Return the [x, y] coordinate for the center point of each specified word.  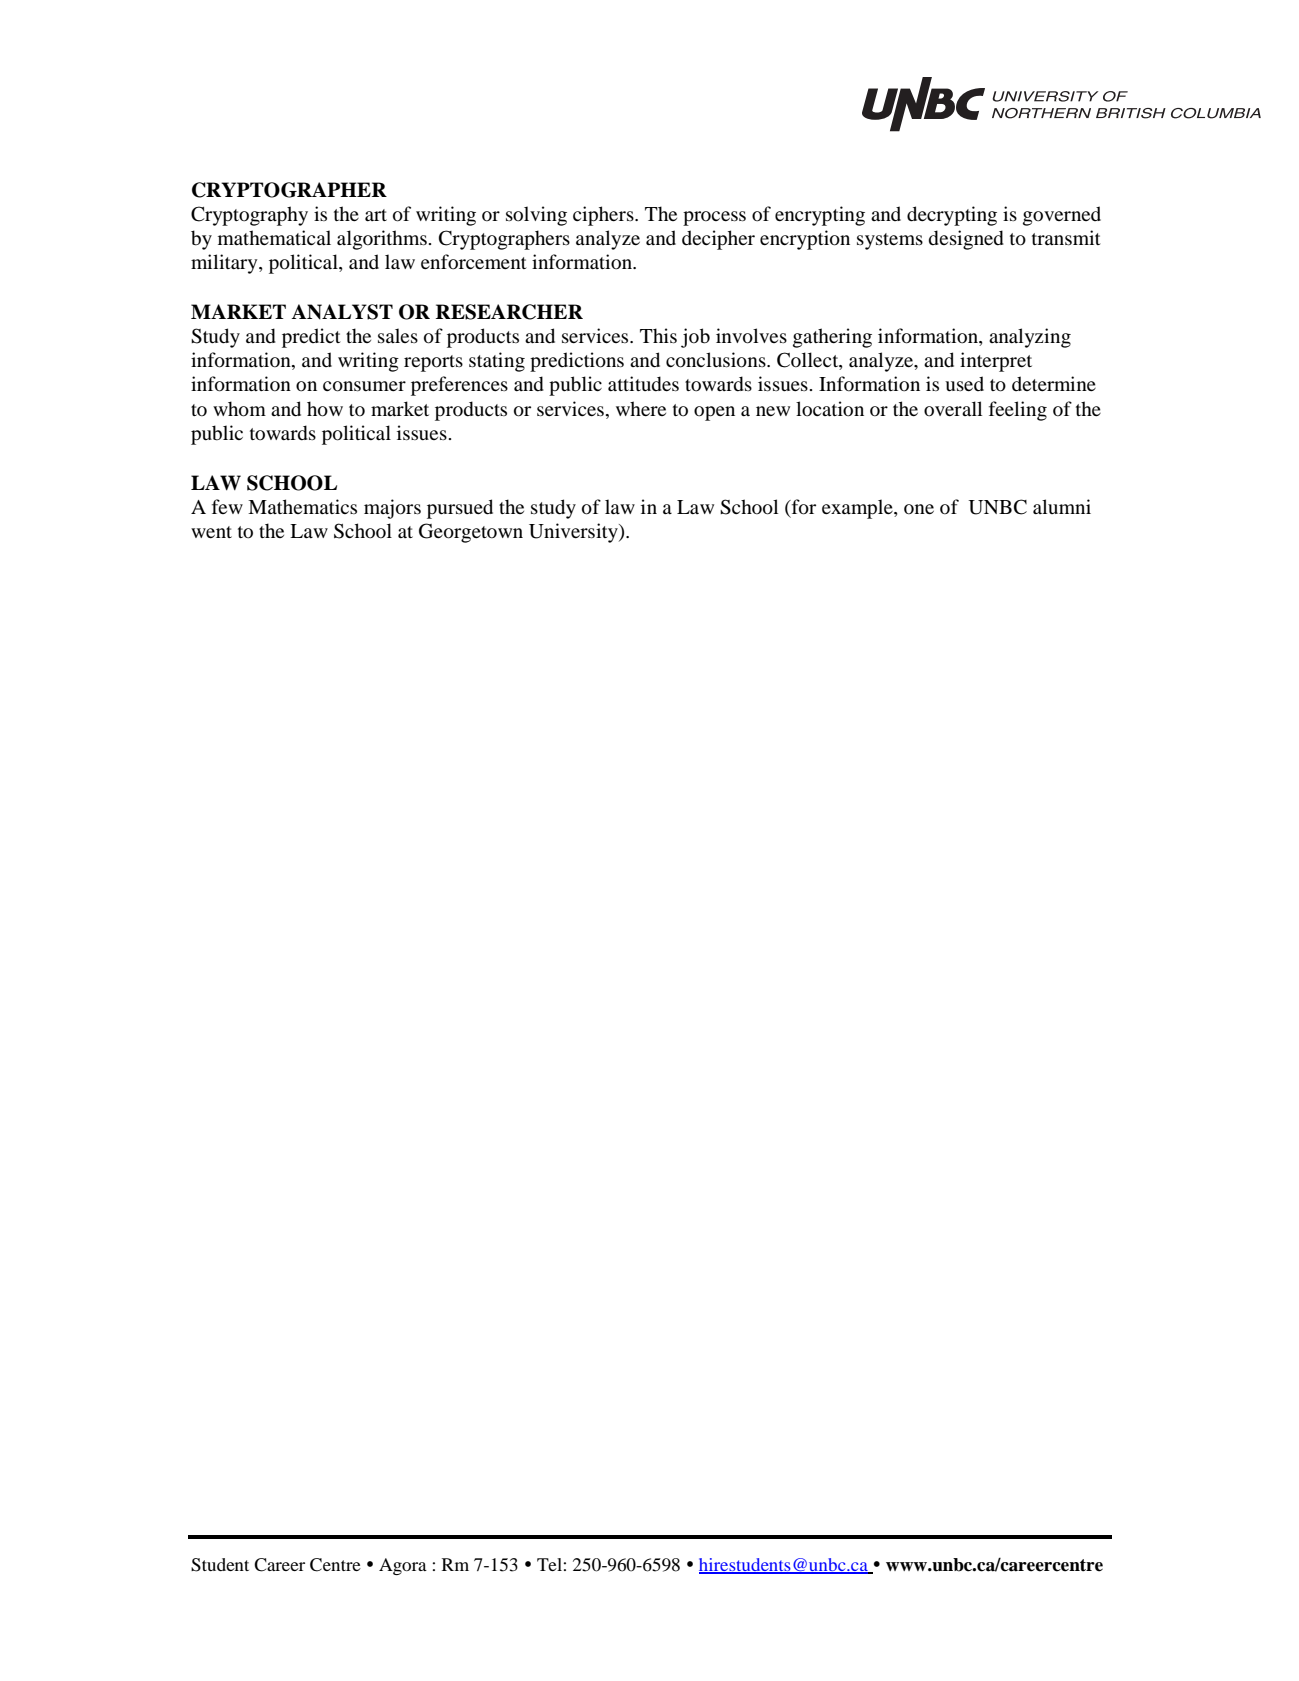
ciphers [604, 216]
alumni [1062, 506]
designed [966, 240]
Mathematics [302, 506]
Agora [403, 1566]
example [858, 509]
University [574, 533]
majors [392, 509]
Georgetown [471, 533]
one [919, 509]
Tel [549, 1564]
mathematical [274, 237]
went [211, 532]
